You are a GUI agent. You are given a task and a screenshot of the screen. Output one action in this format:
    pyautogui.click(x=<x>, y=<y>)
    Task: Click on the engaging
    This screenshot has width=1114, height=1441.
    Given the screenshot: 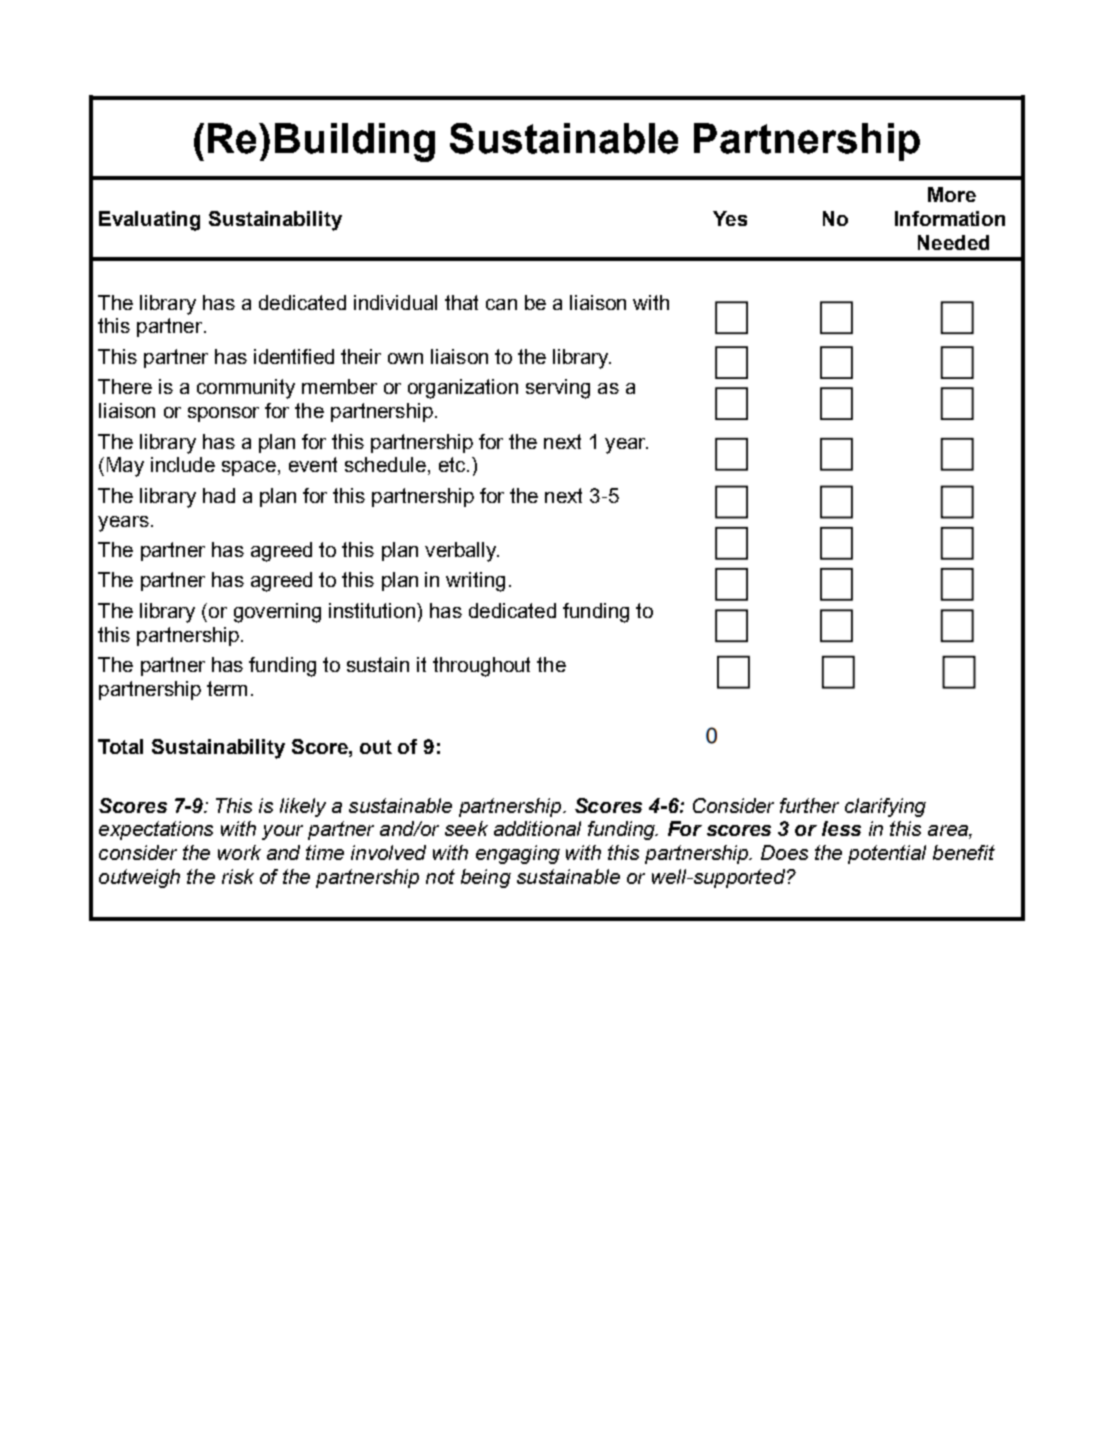 What is the action you would take?
    pyautogui.click(x=518, y=854)
